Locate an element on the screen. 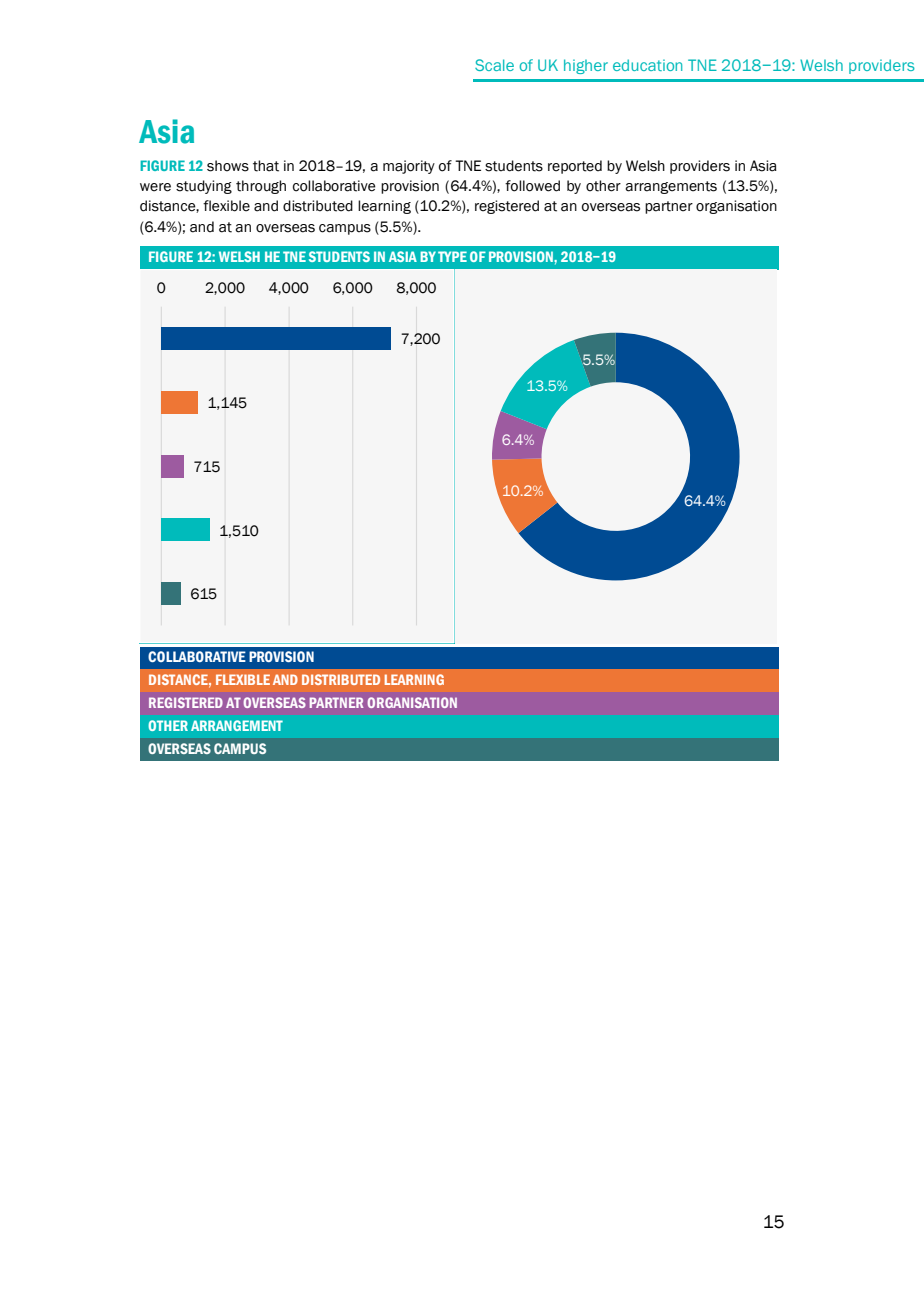 The image size is (924, 1308). Scale is located at coordinates (494, 65).
